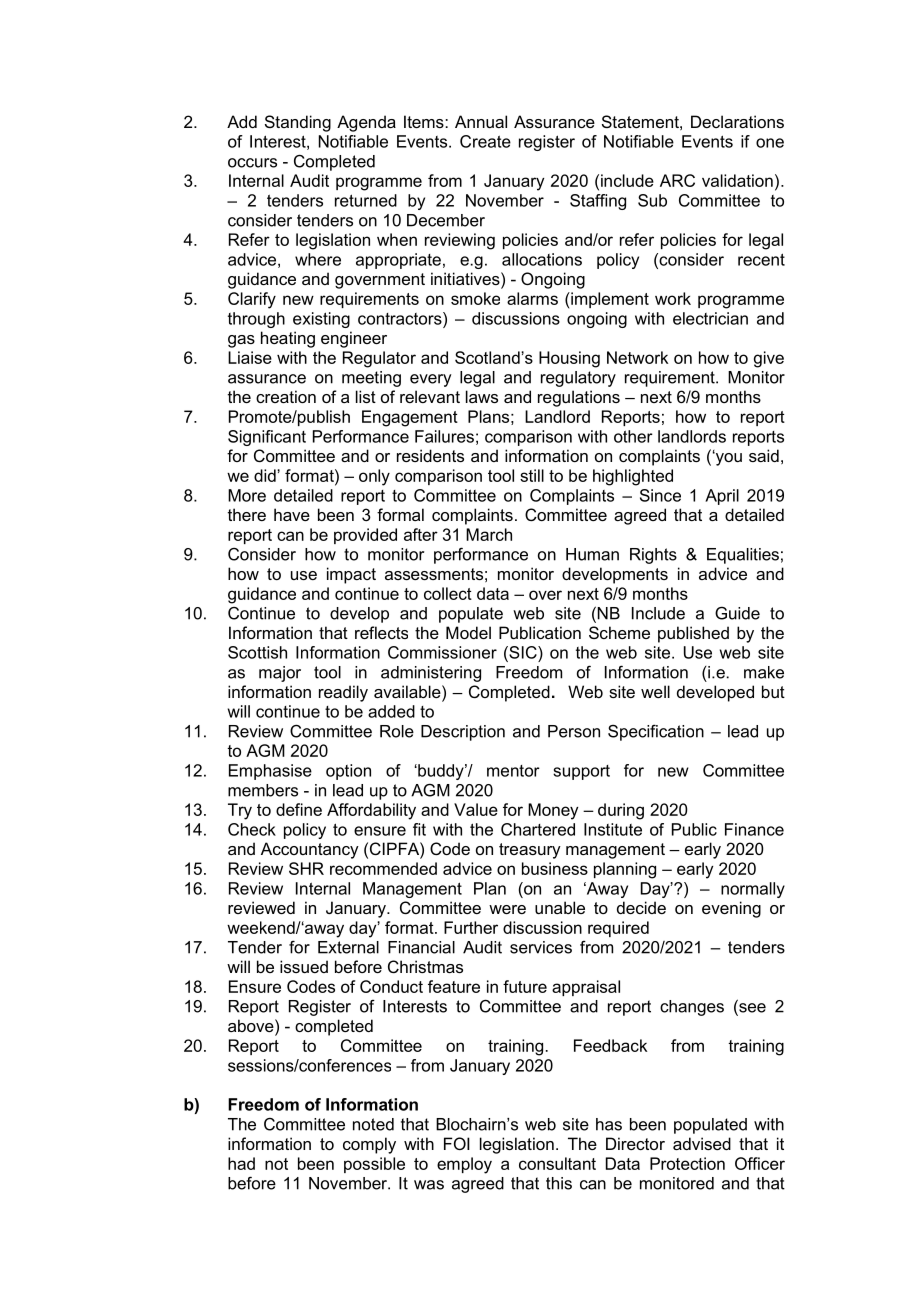 The height and width of the page is (1308, 924). I want to click on Model, so click(468, 632).
